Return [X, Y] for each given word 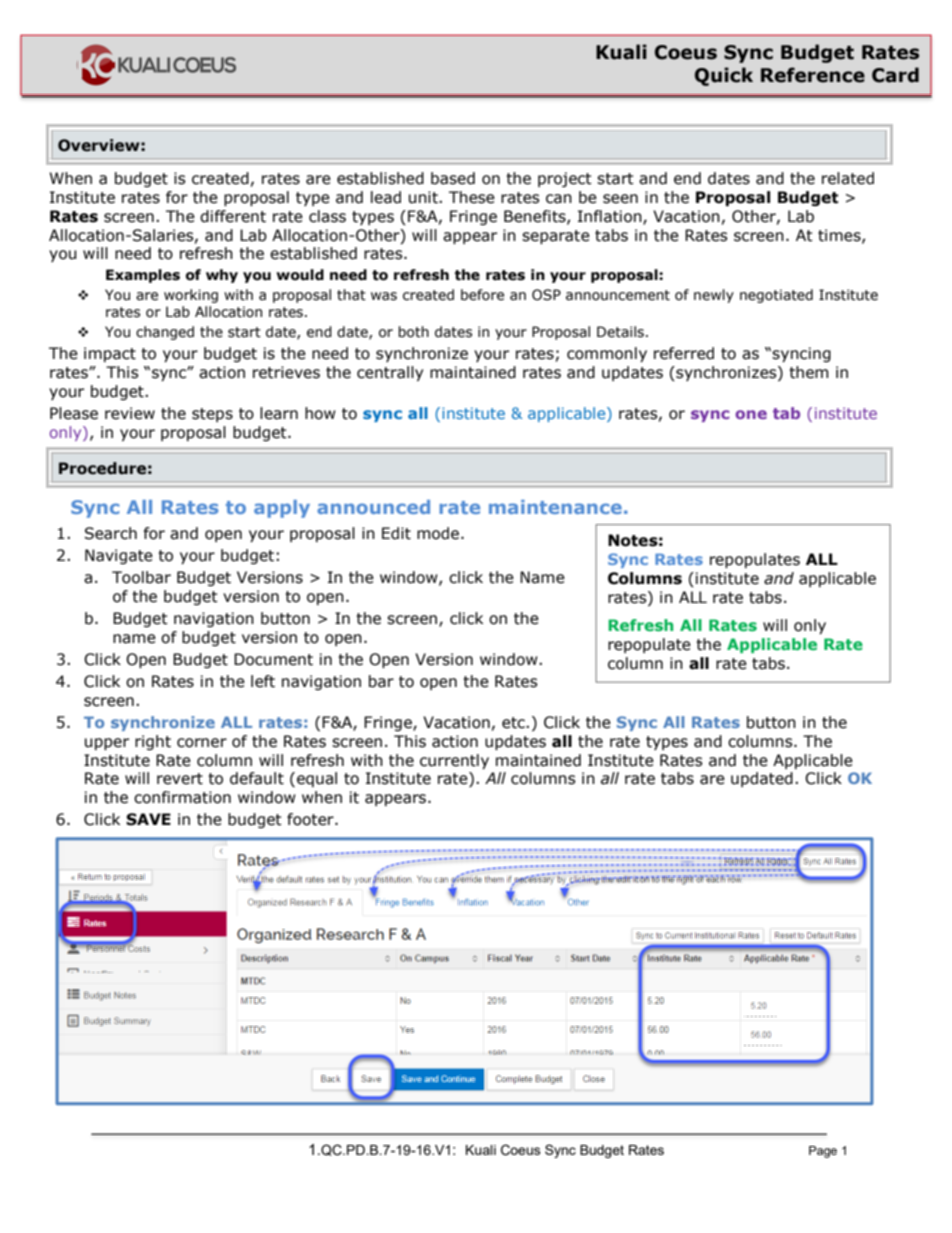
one [751, 414]
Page [823, 1152]
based [453, 178]
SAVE [148, 819]
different [233, 216]
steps [212, 415]
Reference [813, 75]
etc [514, 723]
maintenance [555, 507]
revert [180, 779]
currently [454, 761]
